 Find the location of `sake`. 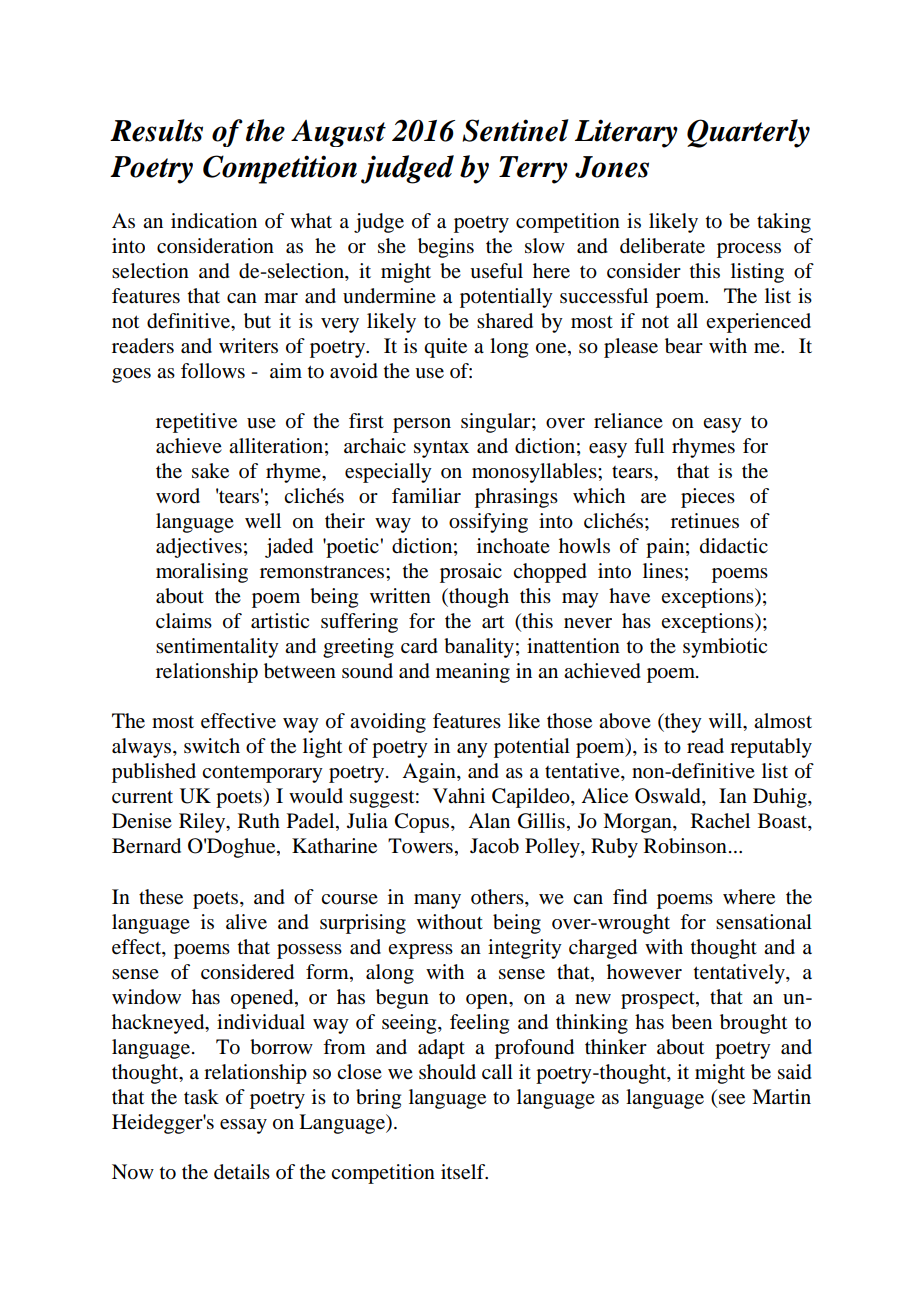

sake is located at coordinates (210, 471).
